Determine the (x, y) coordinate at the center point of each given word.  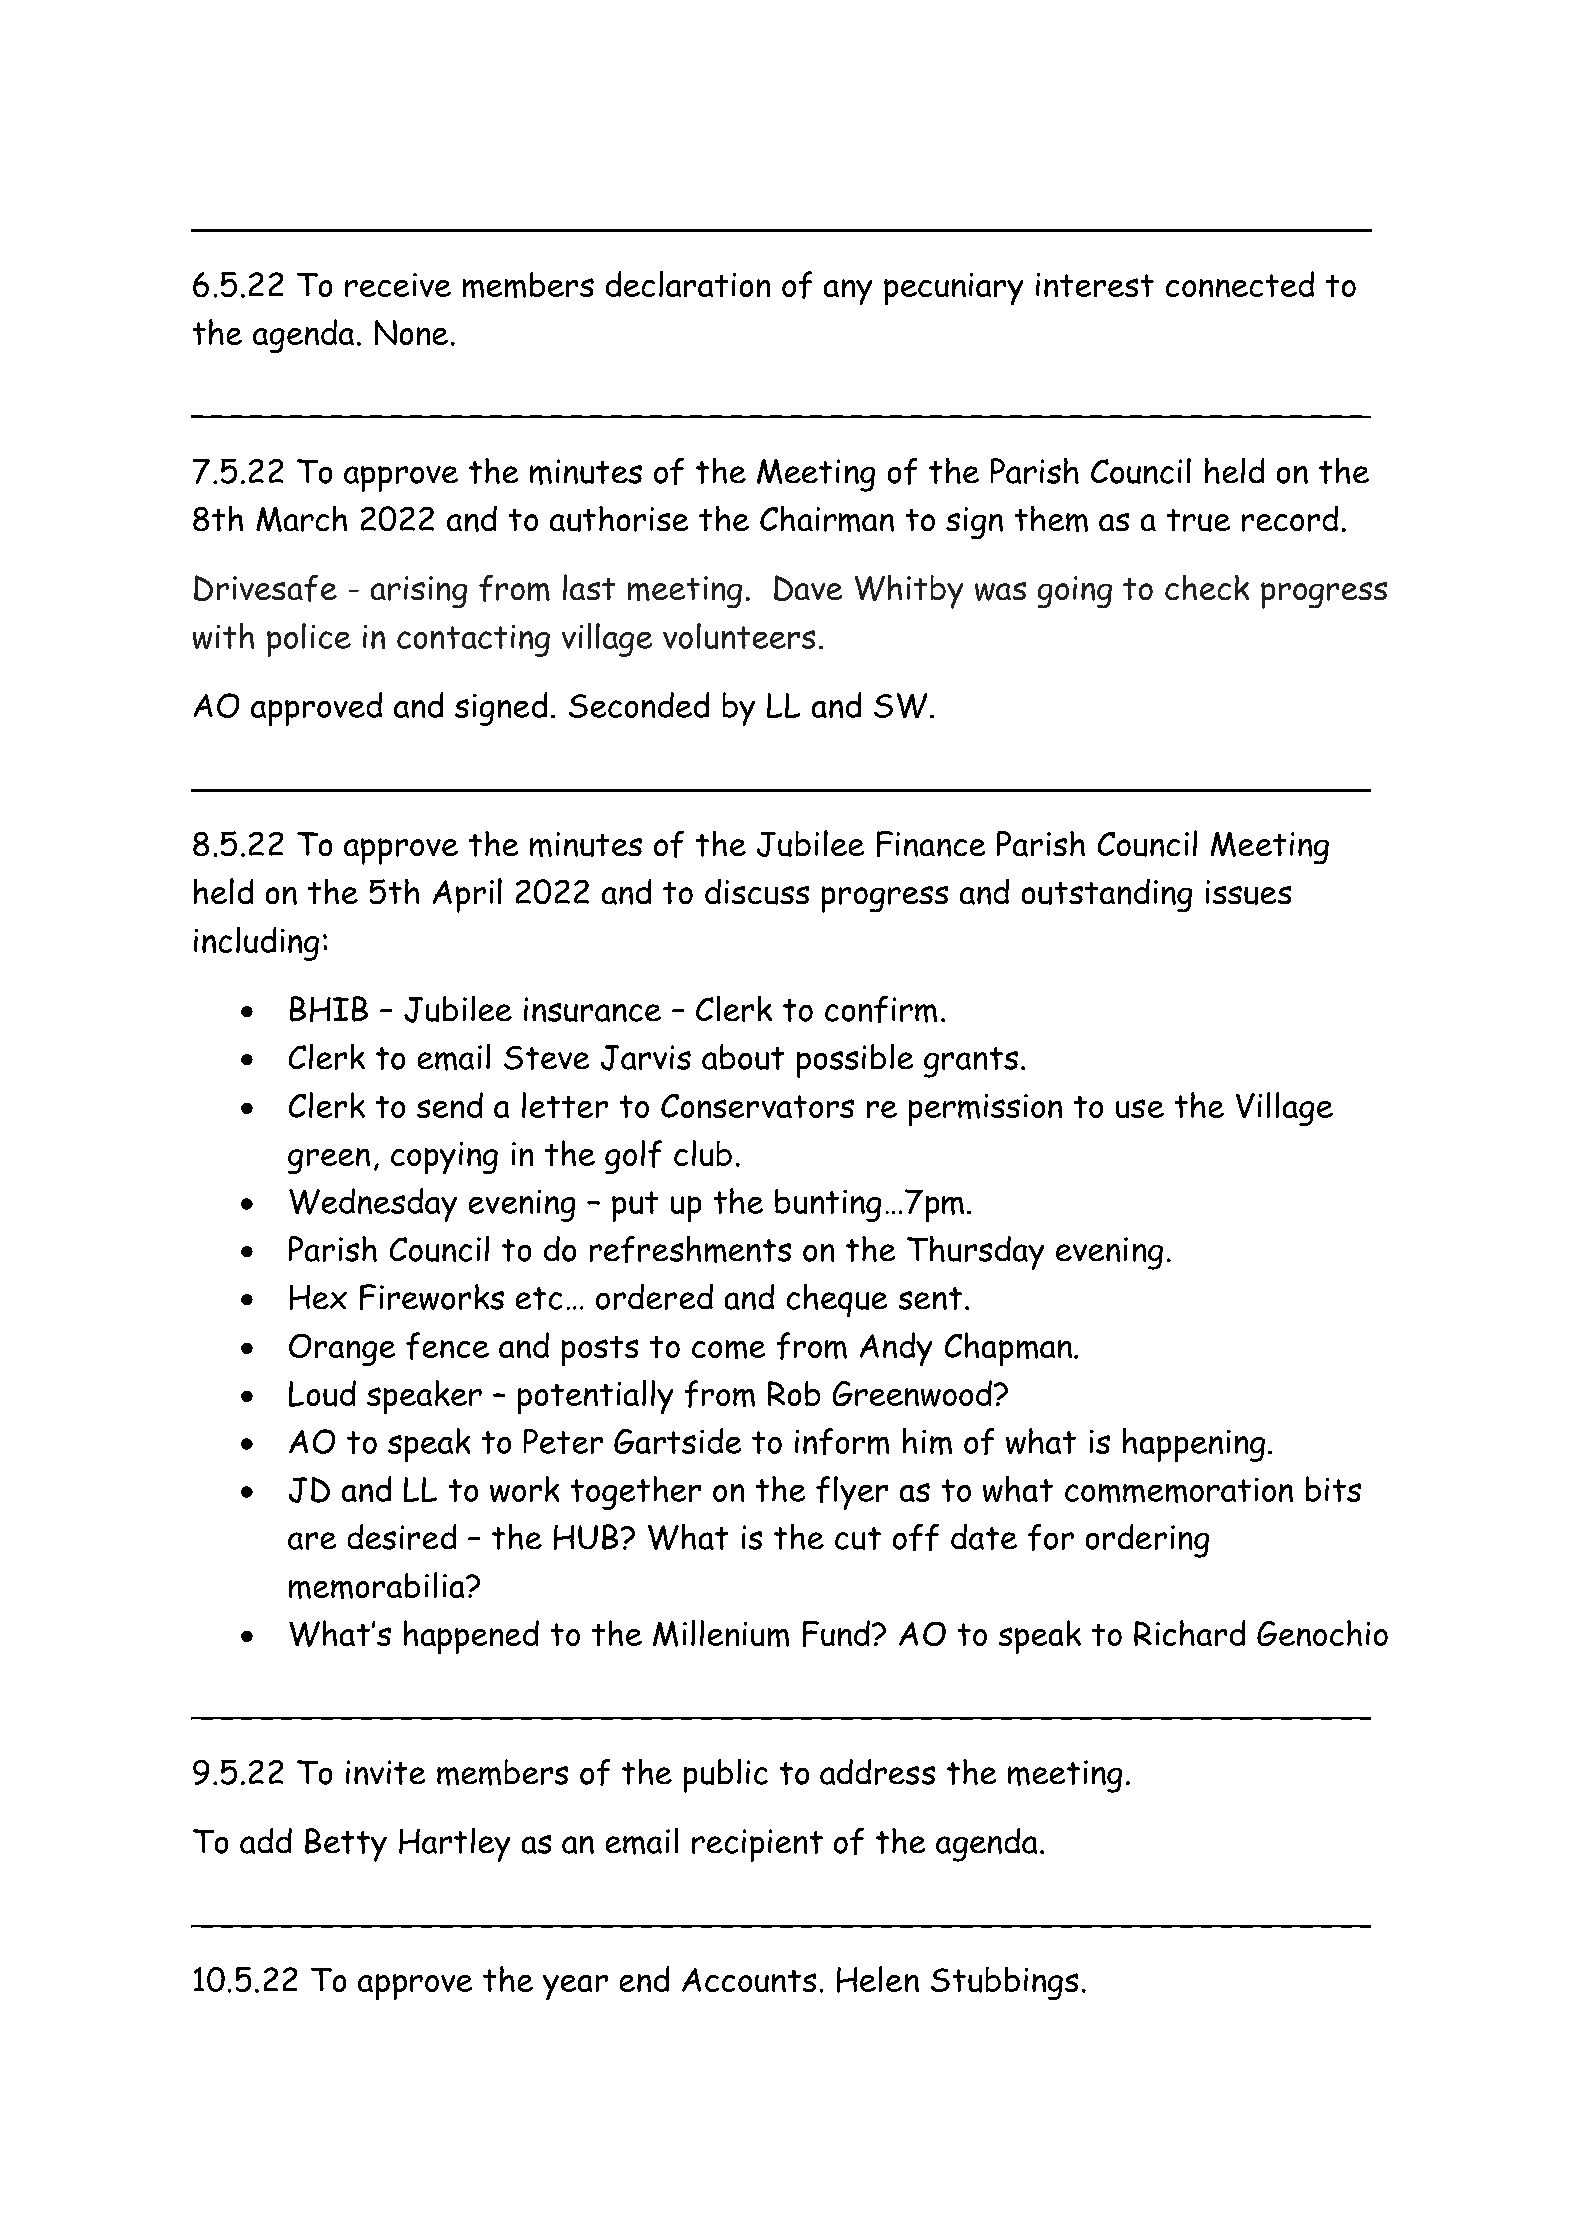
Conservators (757, 1106)
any (848, 292)
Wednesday (373, 1205)
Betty (346, 1845)
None (411, 332)
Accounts (749, 1980)
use (1140, 1108)
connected (1240, 284)
